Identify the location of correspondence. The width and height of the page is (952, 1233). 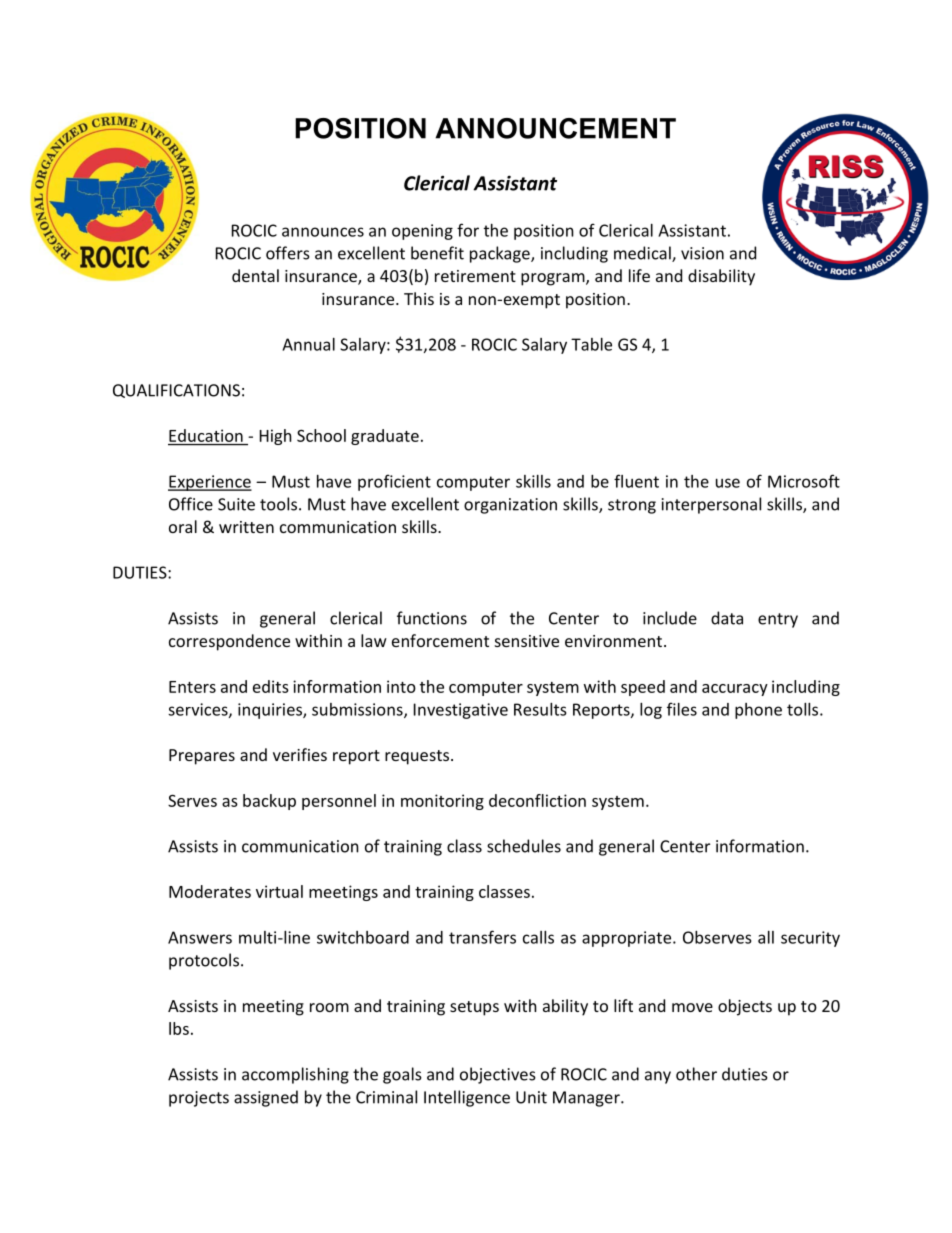
(229, 642).
